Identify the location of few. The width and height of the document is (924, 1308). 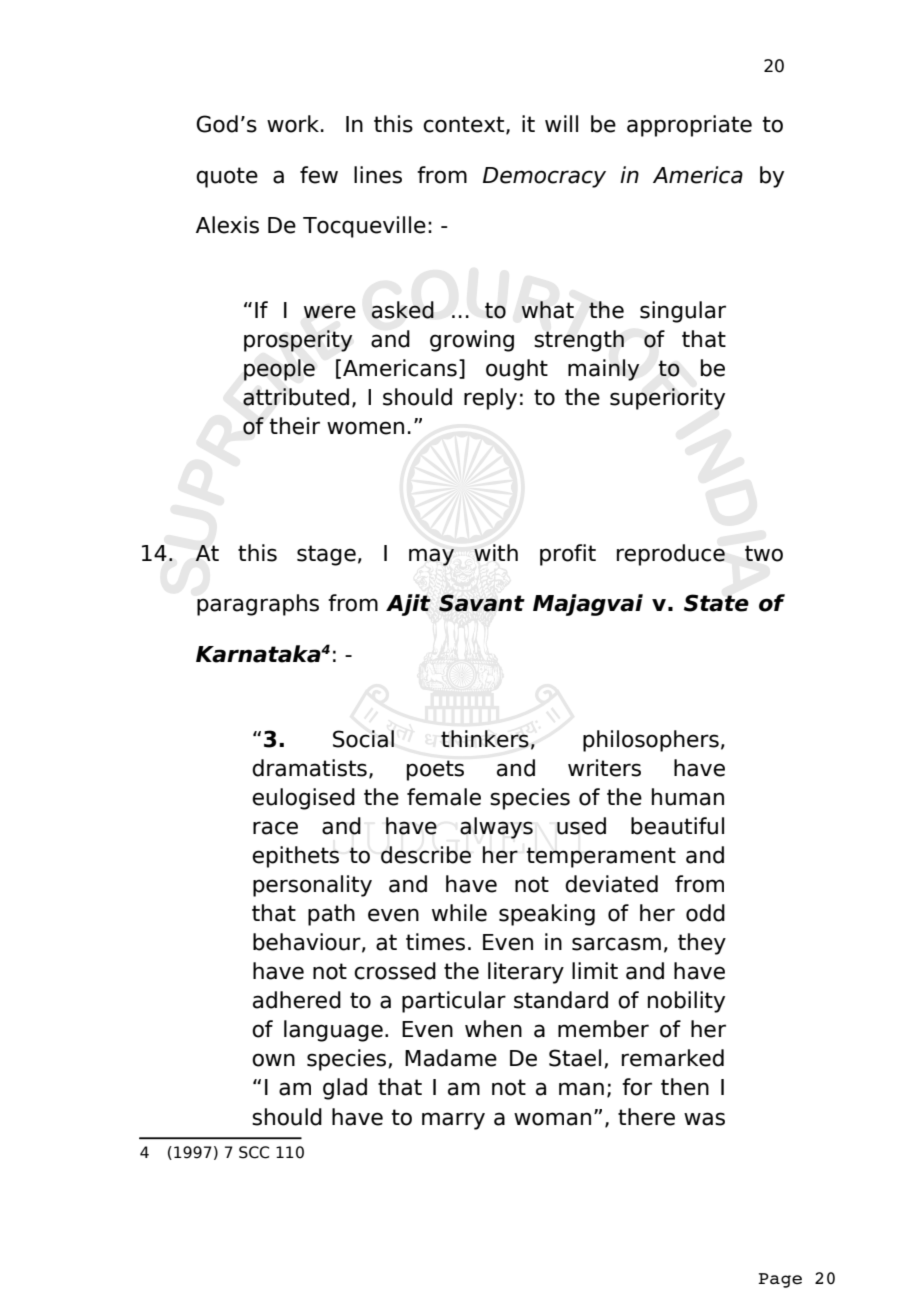
(319, 175).
